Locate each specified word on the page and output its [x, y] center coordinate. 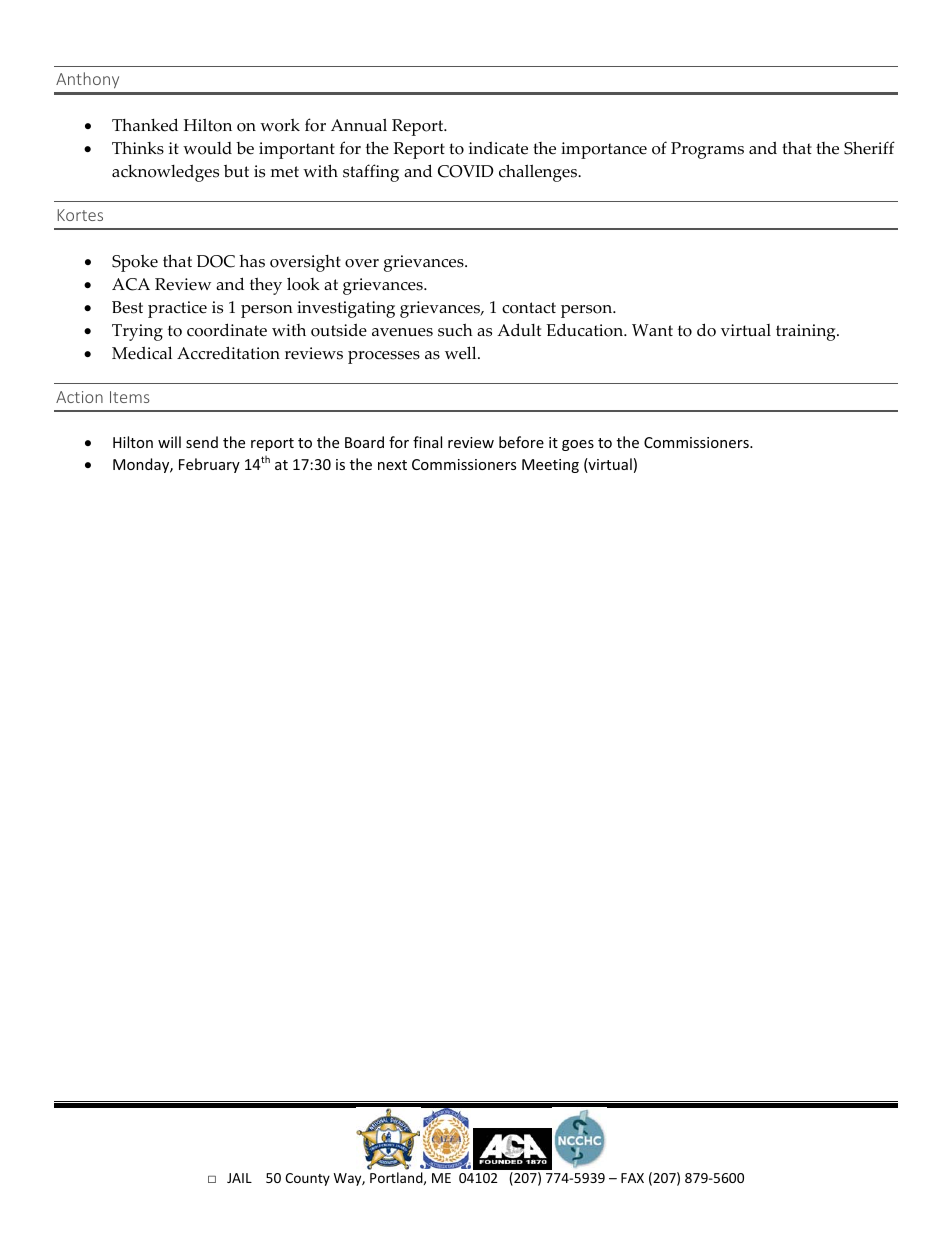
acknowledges [165, 173]
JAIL [239, 1178]
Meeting [550, 466]
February [209, 465]
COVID [466, 171]
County [307, 1179]
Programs [707, 150]
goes [578, 445]
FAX [632, 1178]
